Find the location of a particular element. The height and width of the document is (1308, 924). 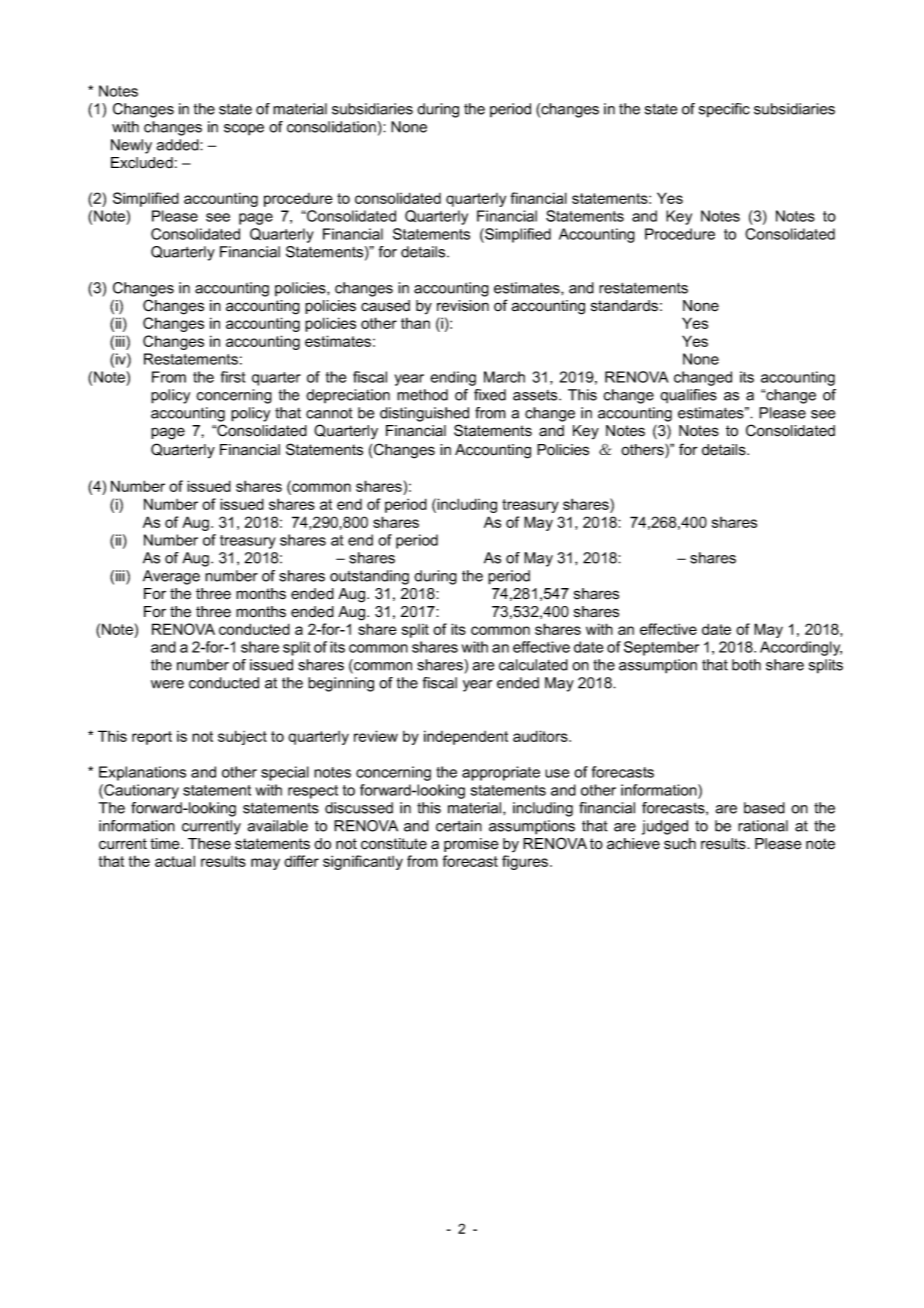

scope is located at coordinates (244, 130).
